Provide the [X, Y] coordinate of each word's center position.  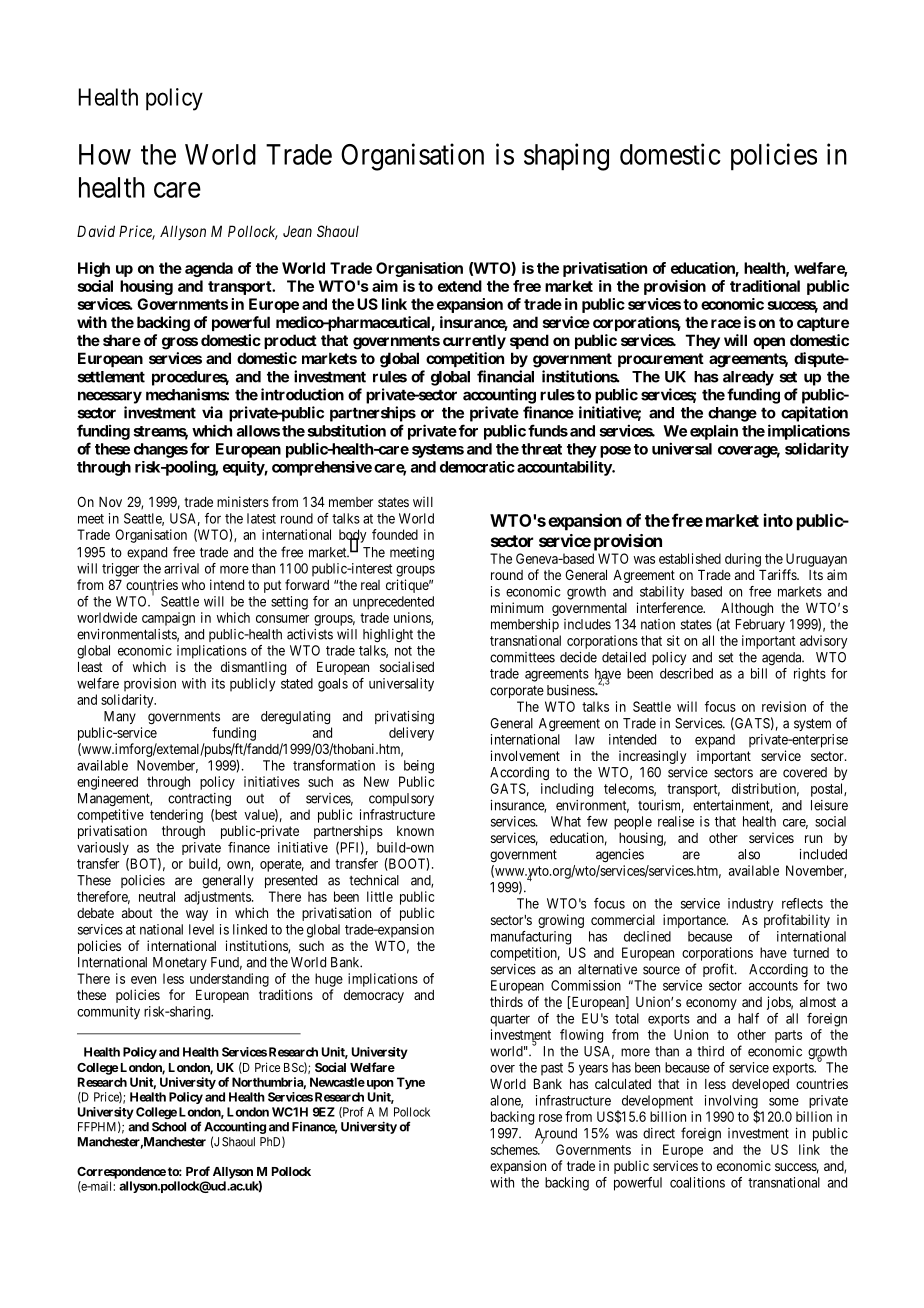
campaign [168, 619]
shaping [566, 157]
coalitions [697, 1182]
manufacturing [531, 938]
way [197, 915]
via [212, 412]
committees [522, 657]
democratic [477, 467]
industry [750, 905]
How [105, 154]
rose [550, 1118]
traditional [765, 286]
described [686, 673]
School [169, 1127]
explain [714, 432]
